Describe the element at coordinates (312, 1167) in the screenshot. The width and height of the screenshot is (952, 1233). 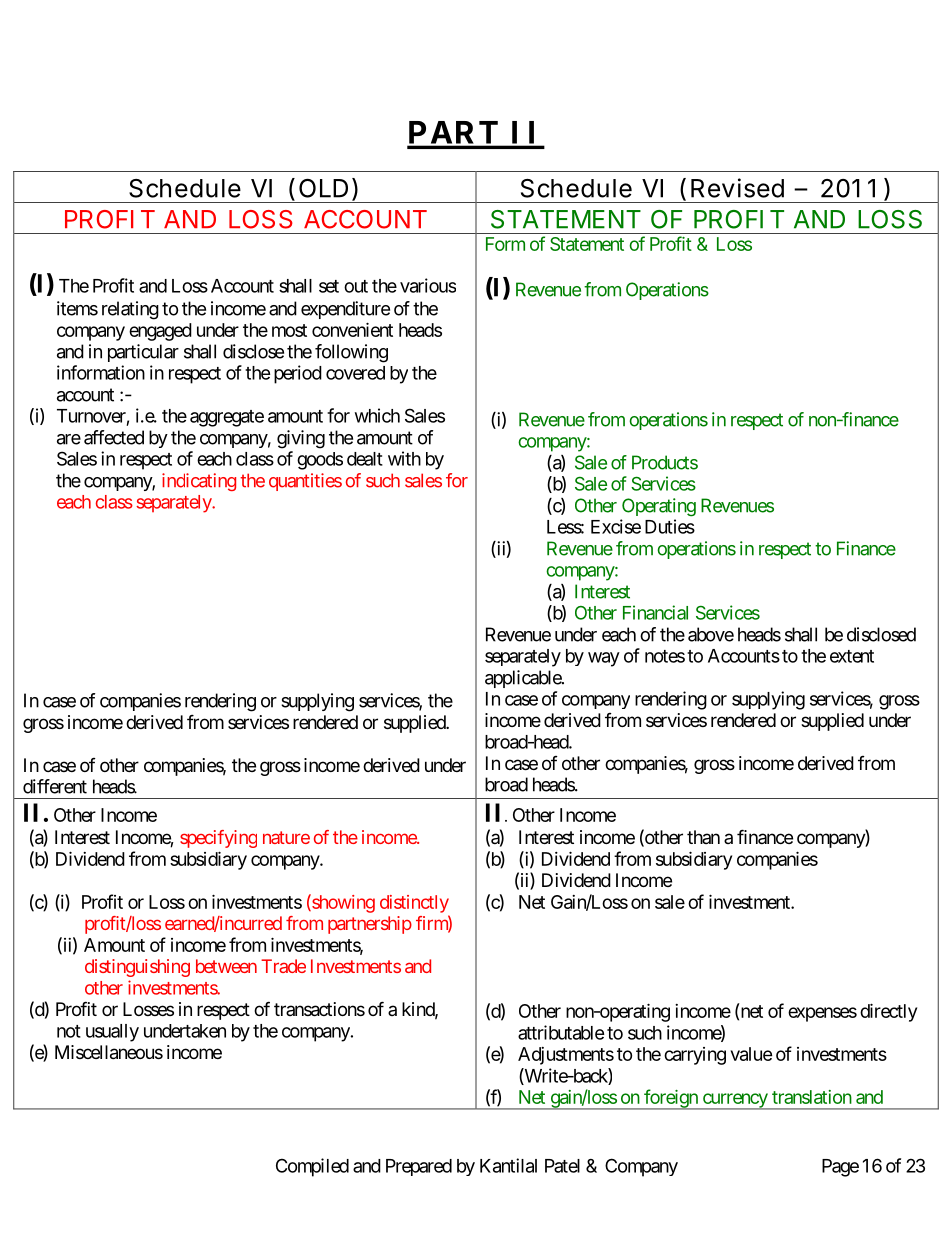
I see `Compiled` at that location.
